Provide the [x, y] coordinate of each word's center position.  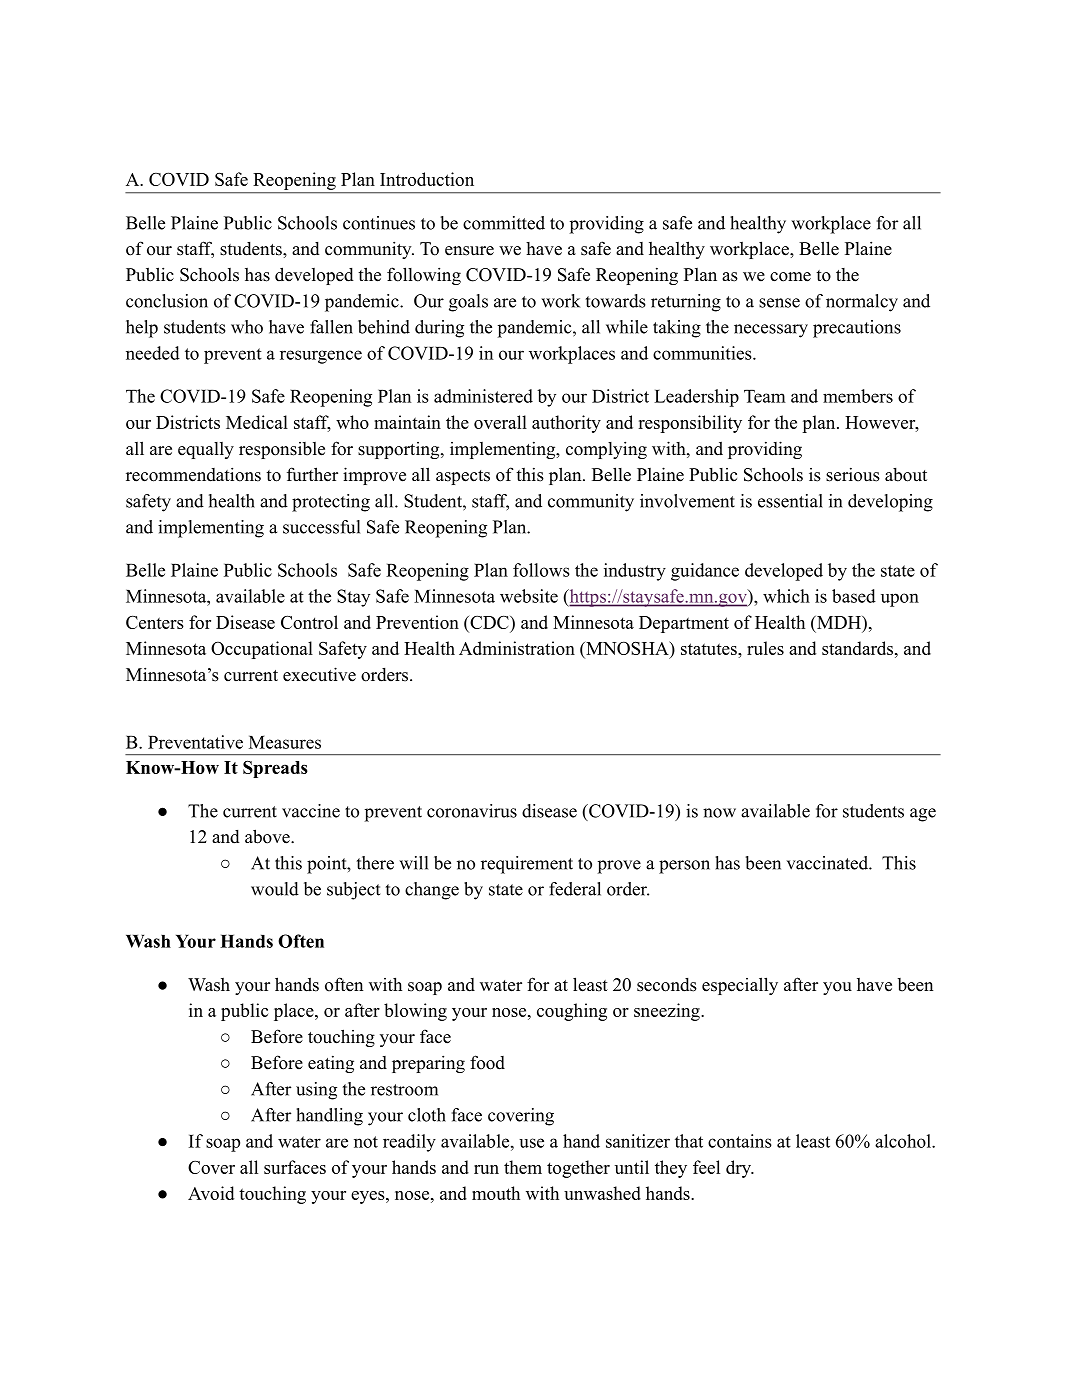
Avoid [211, 1193]
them [523, 1167]
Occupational [262, 650]
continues [379, 223]
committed [504, 223]
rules [765, 648]
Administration [517, 648]
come [790, 277]
